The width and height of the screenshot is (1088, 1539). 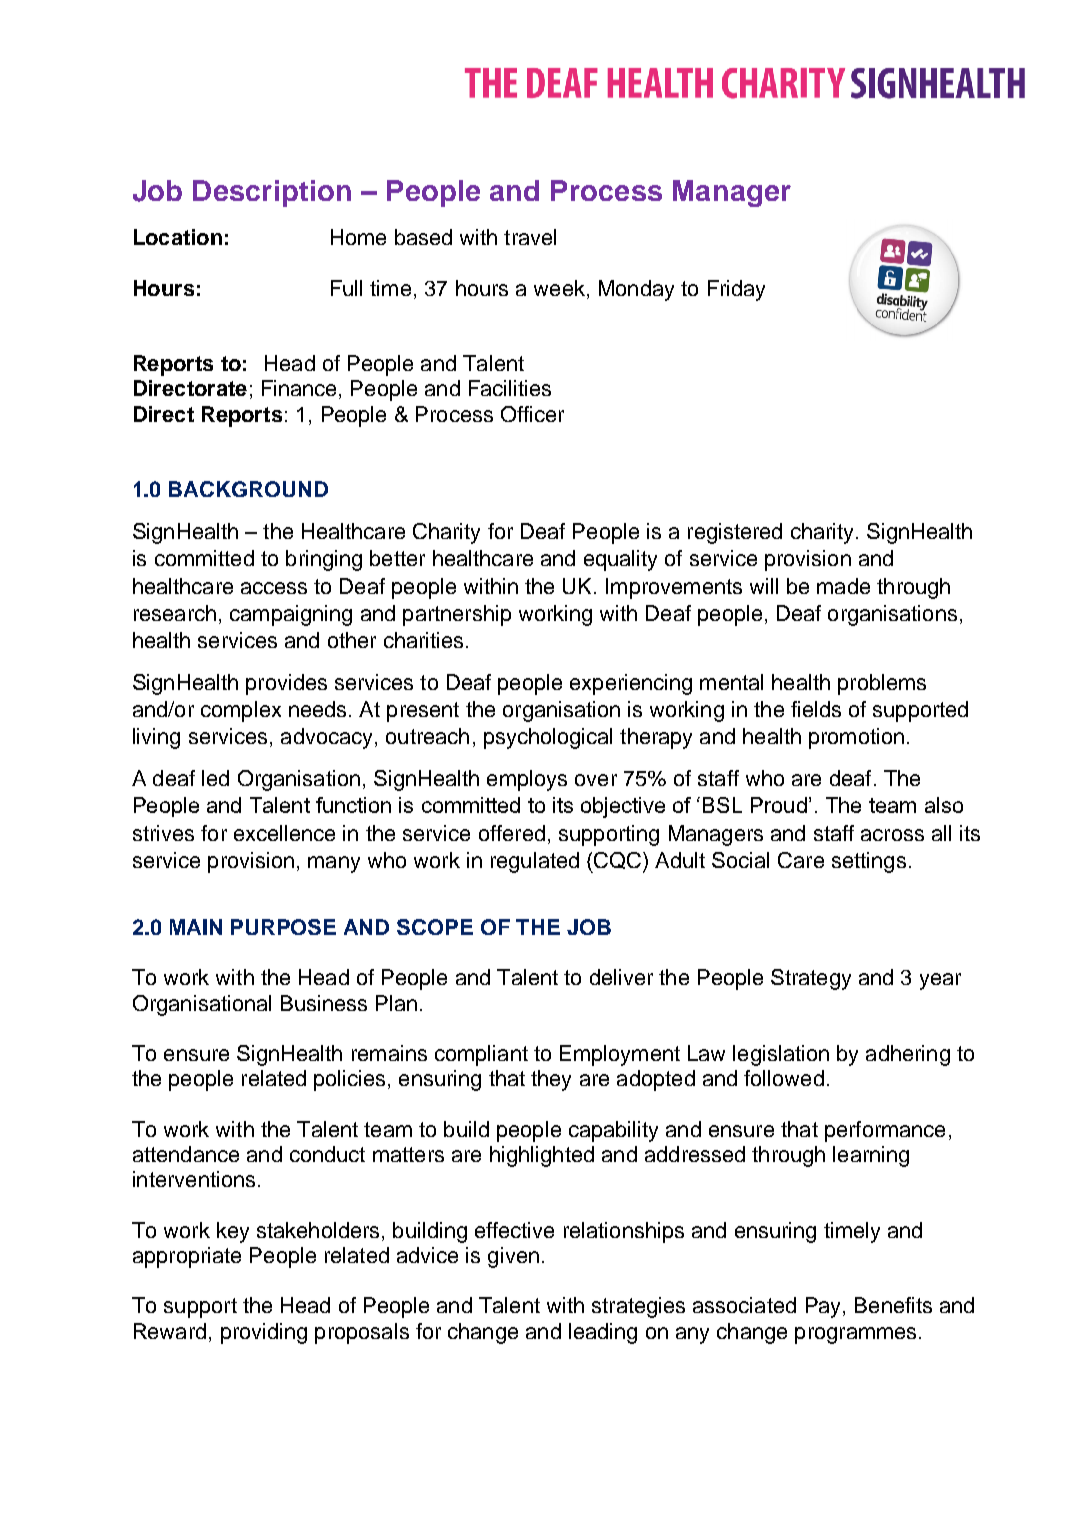 What do you see at coordinates (856, 738) in the screenshot?
I see `promotion` at bounding box center [856, 738].
